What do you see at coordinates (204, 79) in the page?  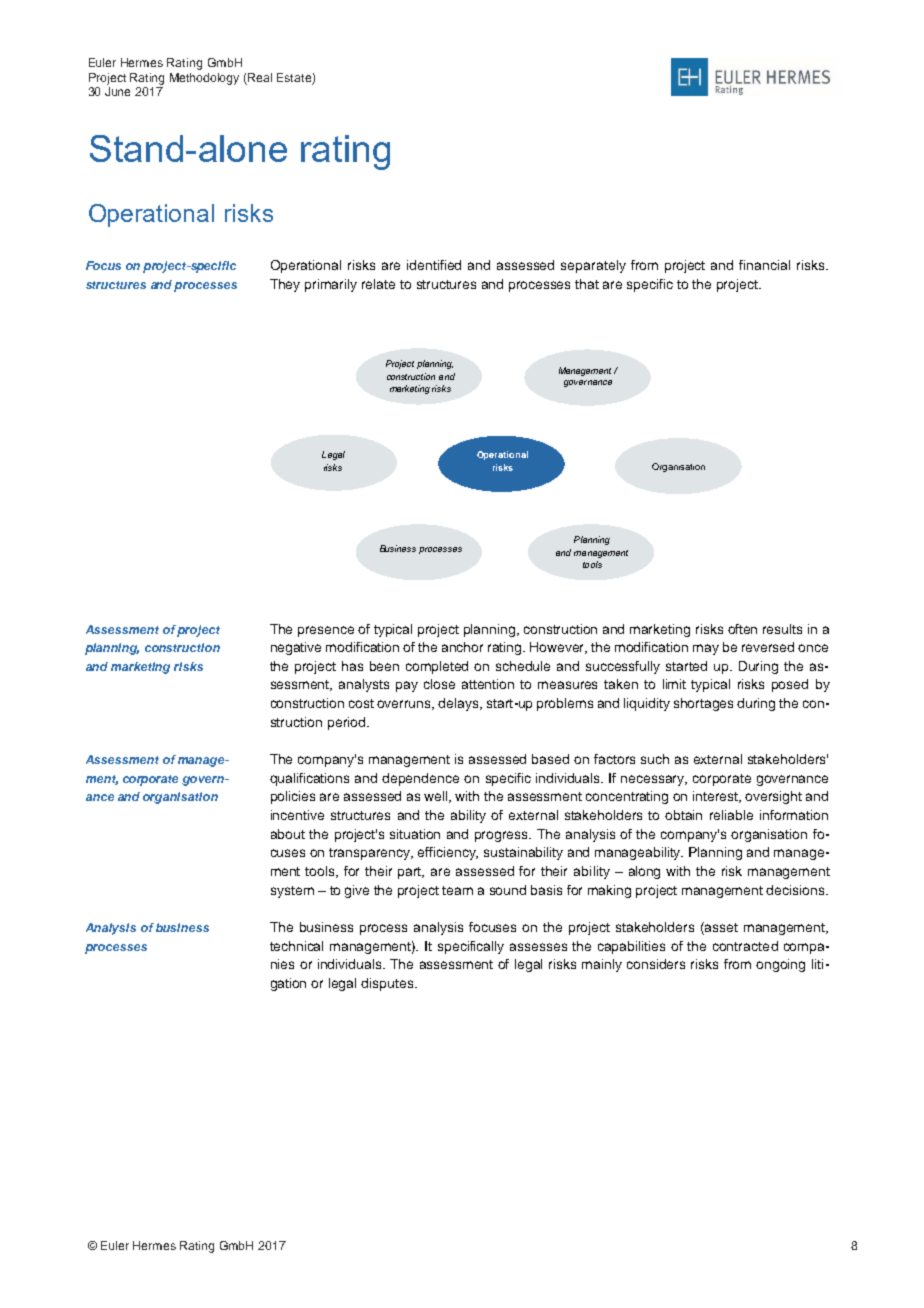 I see `Methodology` at bounding box center [204, 79].
